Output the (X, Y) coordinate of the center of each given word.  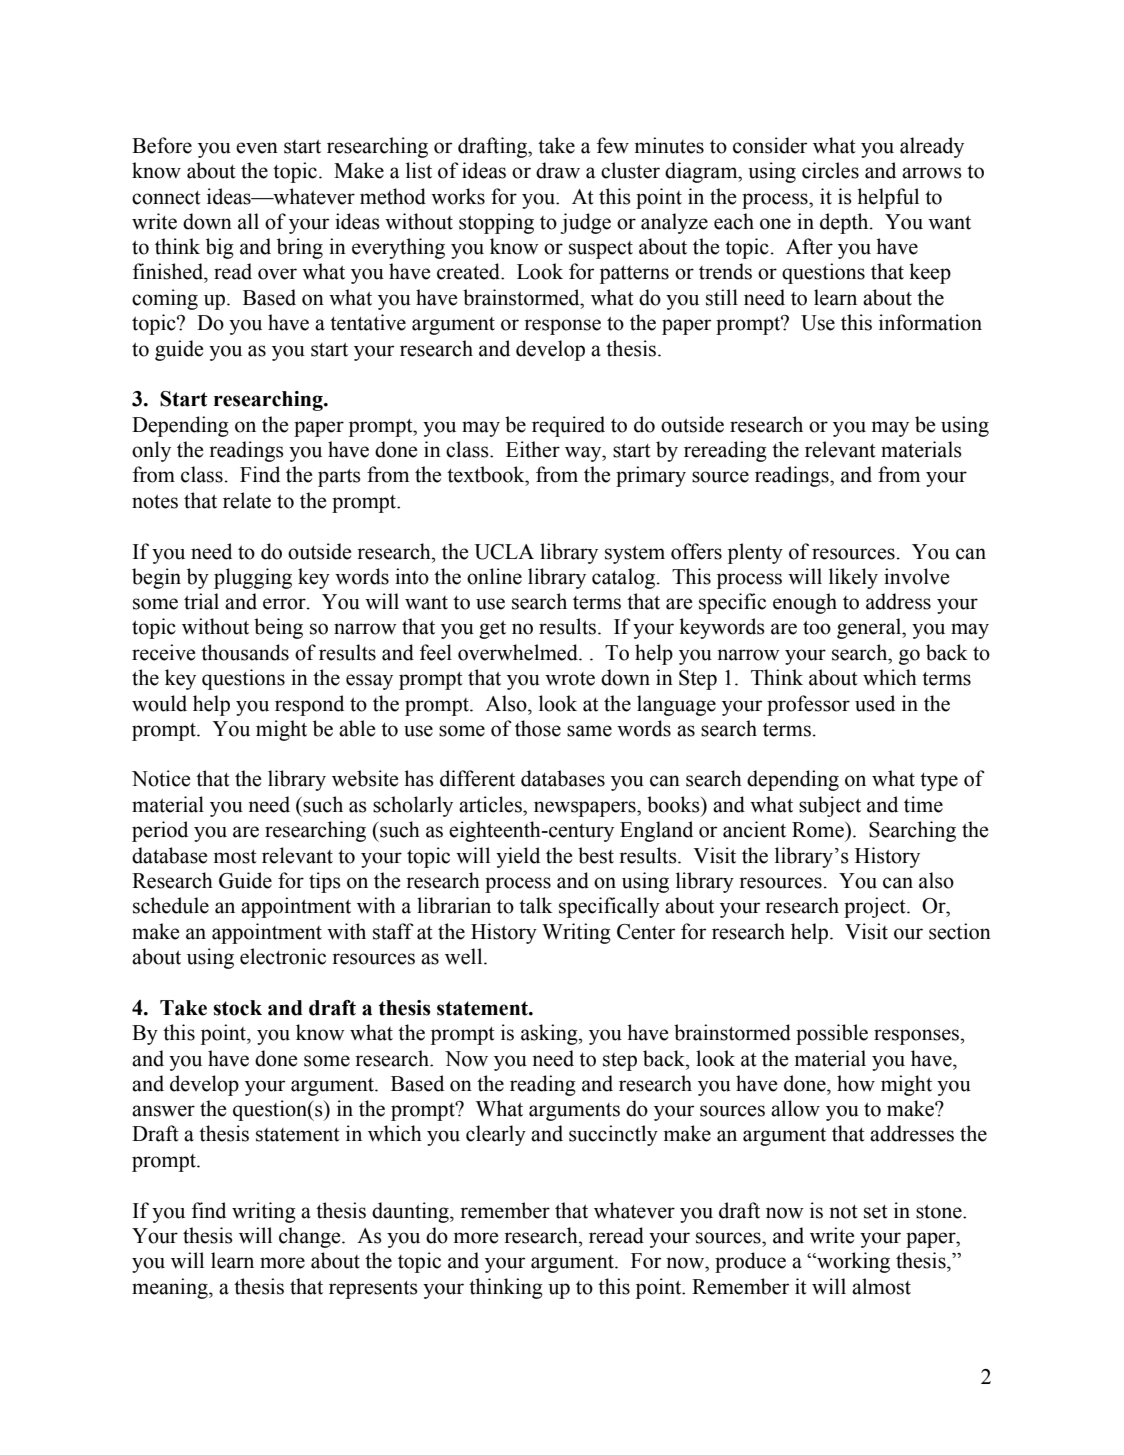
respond (309, 705)
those (538, 728)
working (852, 1262)
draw (558, 170)
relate (247, 500)
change (311, 1237)
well (465, 956)
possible (832, 1034)
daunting (411, 1212)
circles (830, 170)
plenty (755, 553)
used (875, 703)
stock (237, 1008)
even (257, 148)
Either (533, 449)
